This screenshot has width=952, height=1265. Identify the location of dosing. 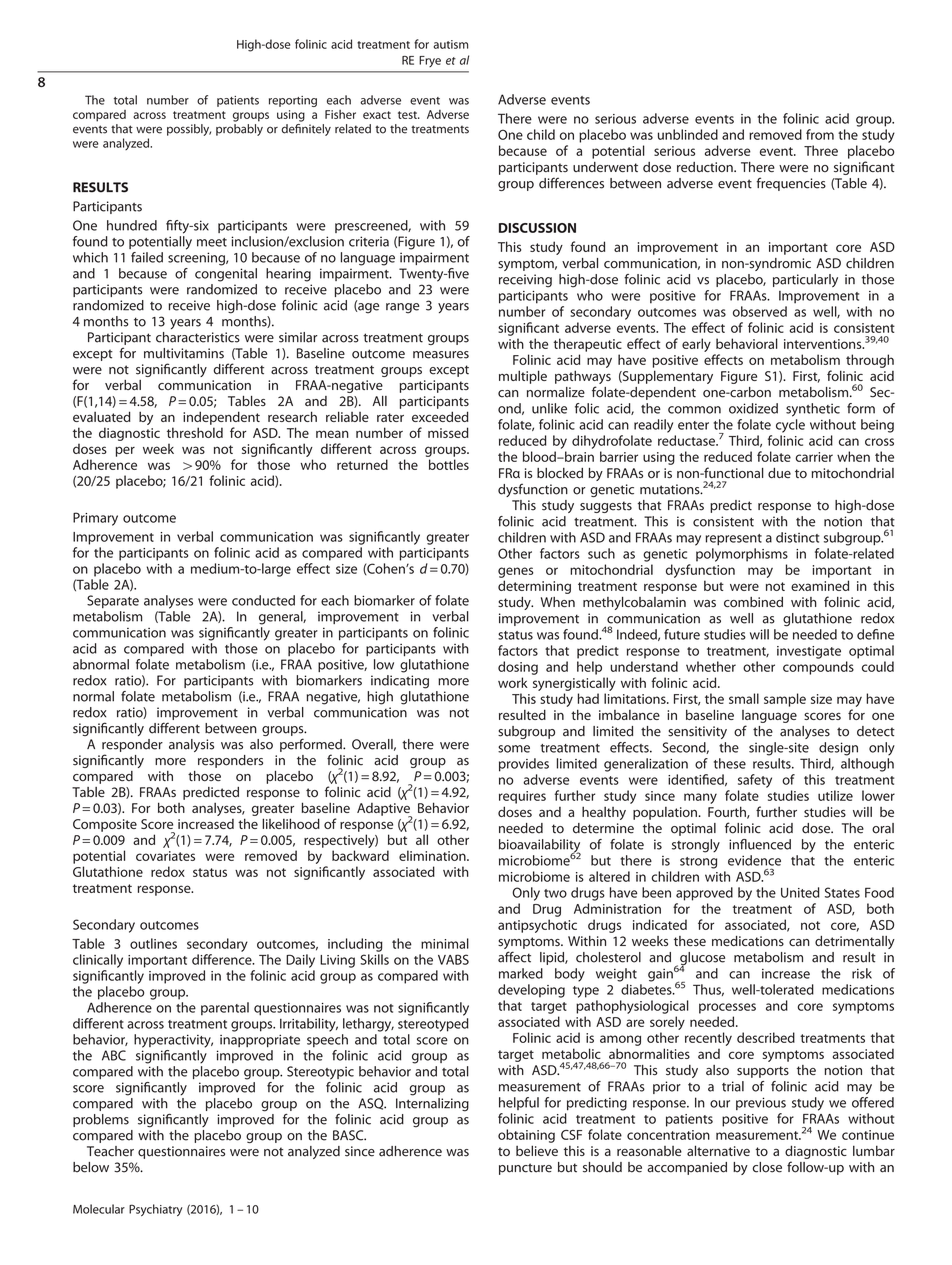
(518, 668).
